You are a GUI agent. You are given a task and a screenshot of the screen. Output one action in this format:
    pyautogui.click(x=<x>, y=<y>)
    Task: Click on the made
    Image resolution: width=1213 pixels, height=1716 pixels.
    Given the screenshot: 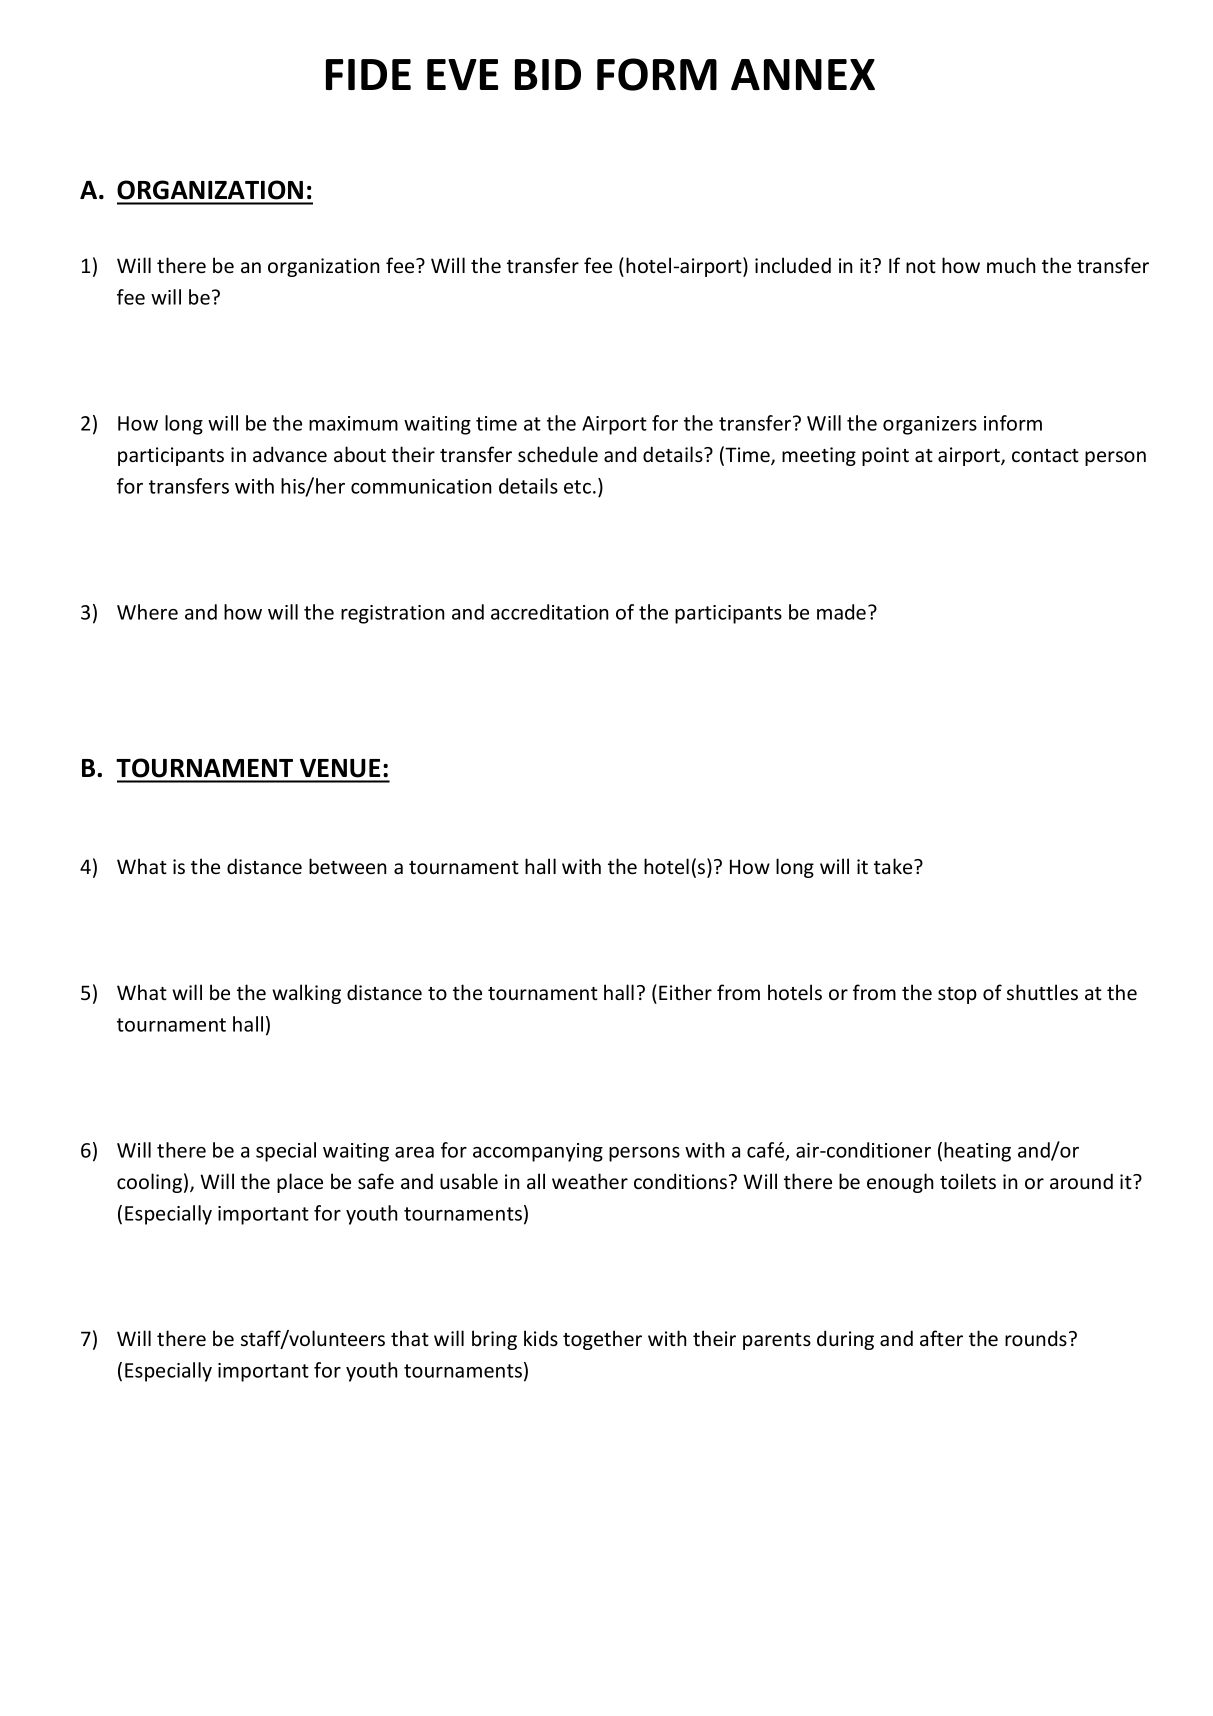 What is the action you would take?
    pyautogui.click(x=841, y=612)
